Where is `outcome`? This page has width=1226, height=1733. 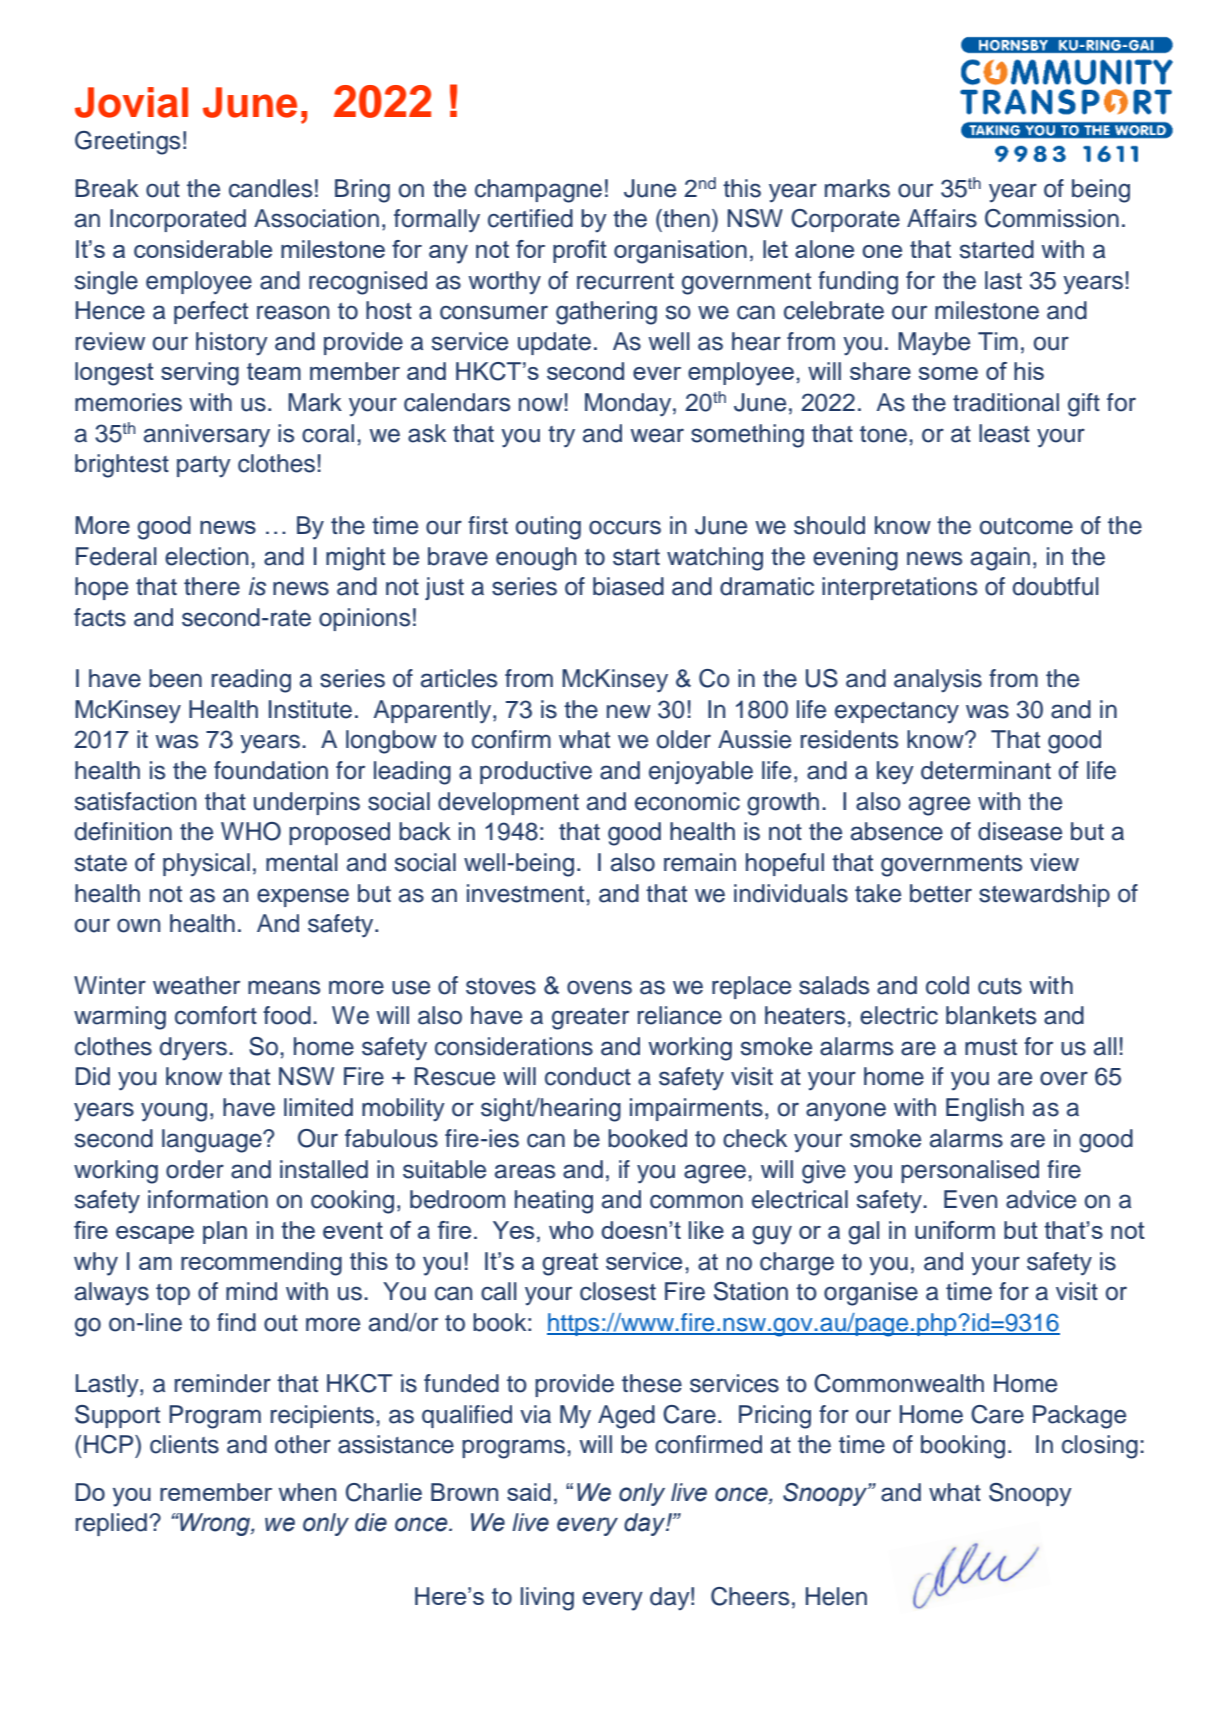
outcome is located at coordinates (1026, 526).
